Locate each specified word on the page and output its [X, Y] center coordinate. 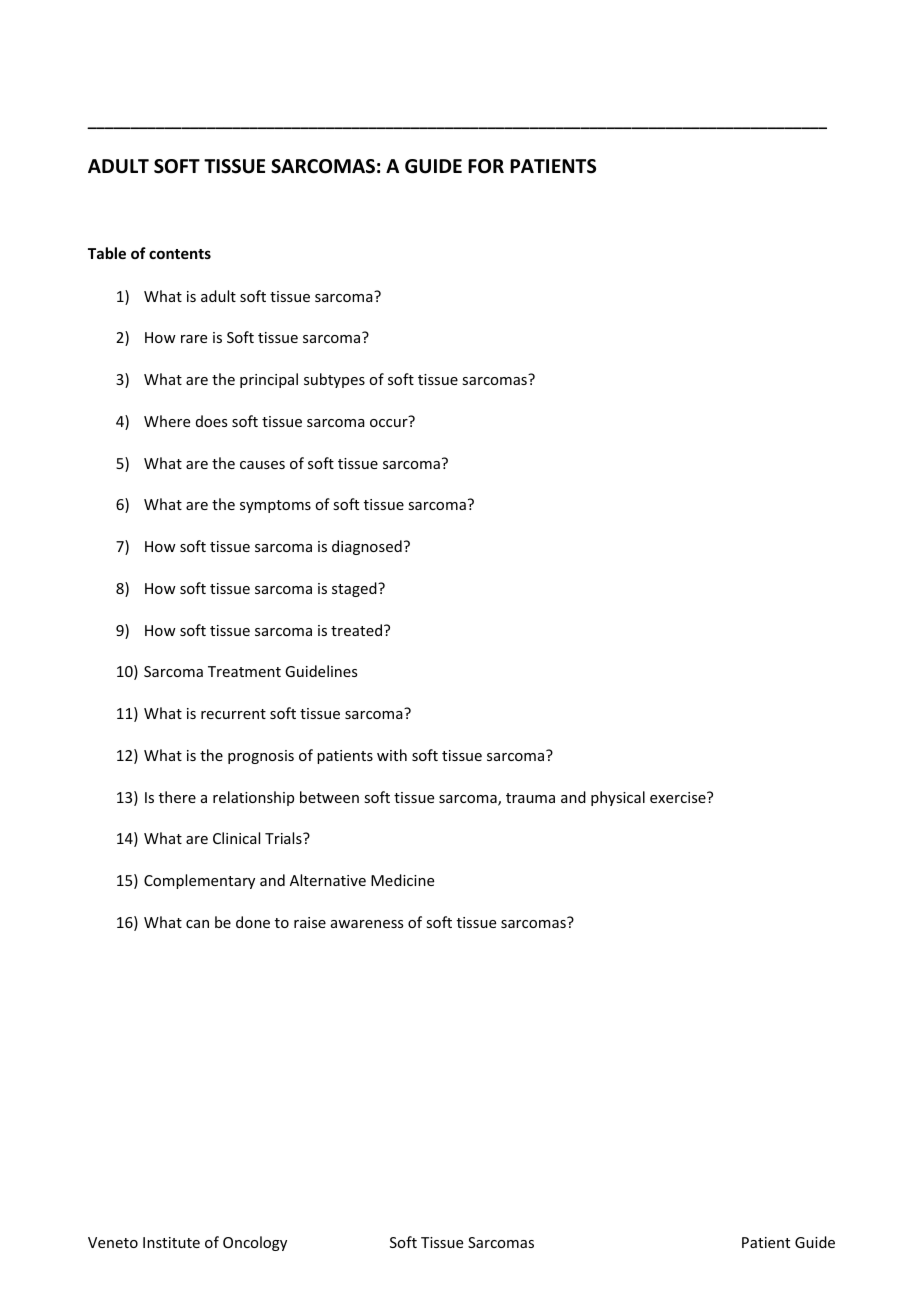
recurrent [233, 714]
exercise [679, 797]
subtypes [334, 380]
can [197, 924]
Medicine [402, 880]
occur [389, 423]
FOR [486, 166]
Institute [171, 1242]
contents [180, 254]
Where [167, 421]
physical [618, 798]
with [392, 755]
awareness [367, 924]
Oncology [255, 1243]
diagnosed [367, 547]
